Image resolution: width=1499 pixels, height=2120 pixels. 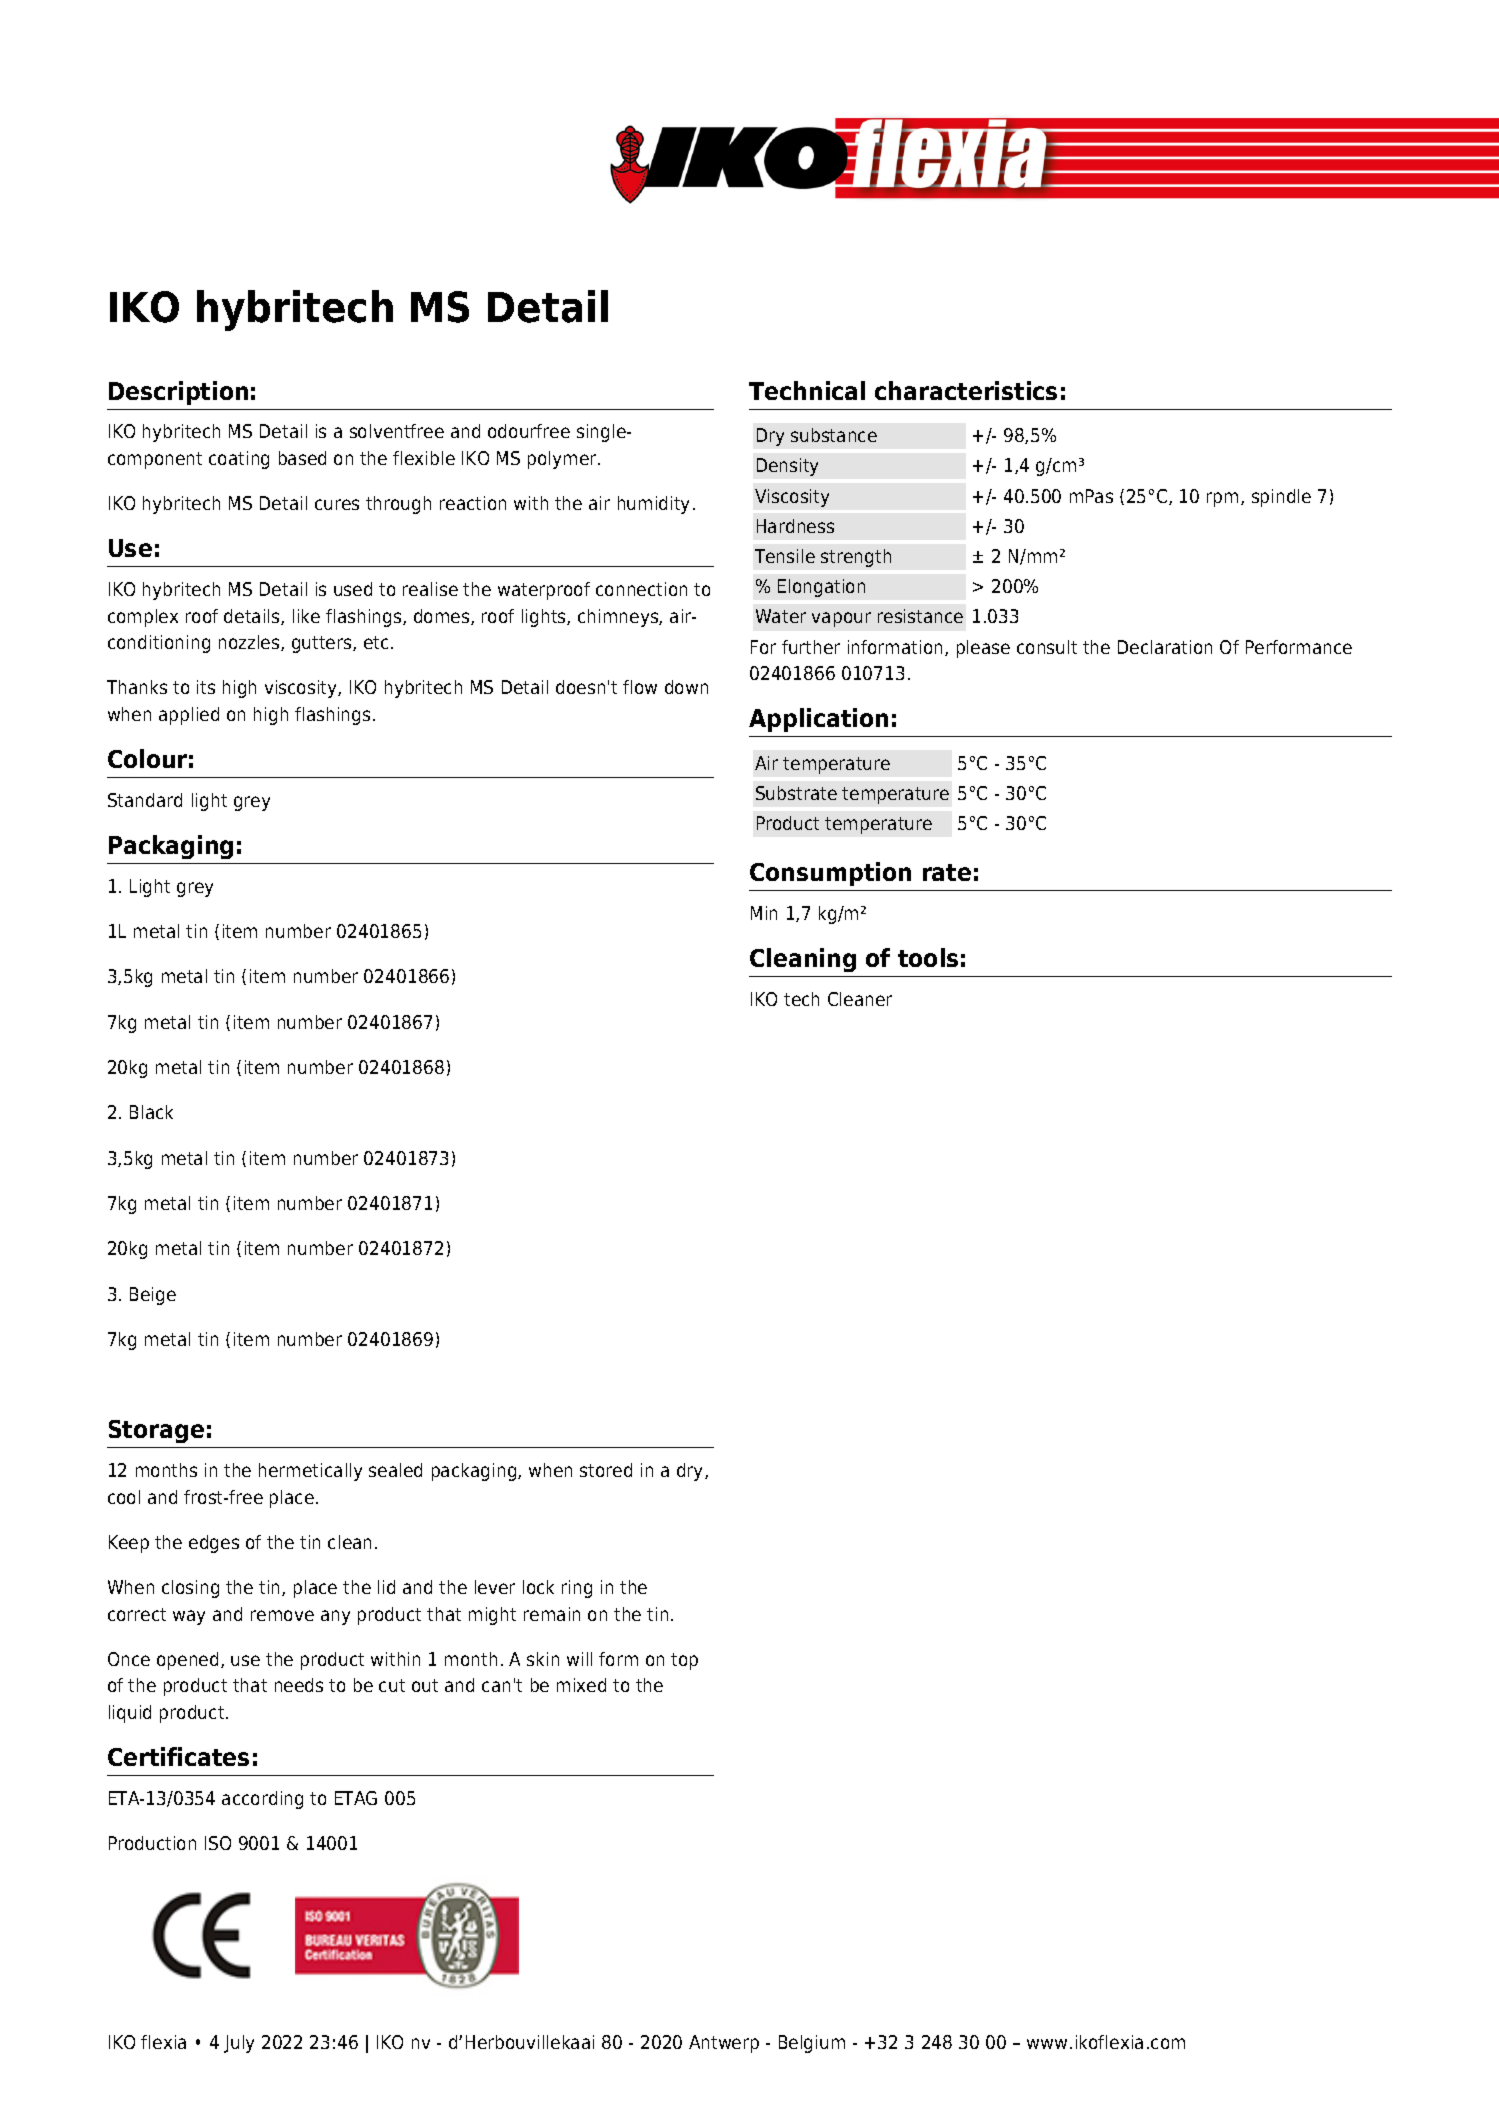 What do you see at coordinates (928, 957) in the image?
I see `tools` at bounding box center [928, 957].
